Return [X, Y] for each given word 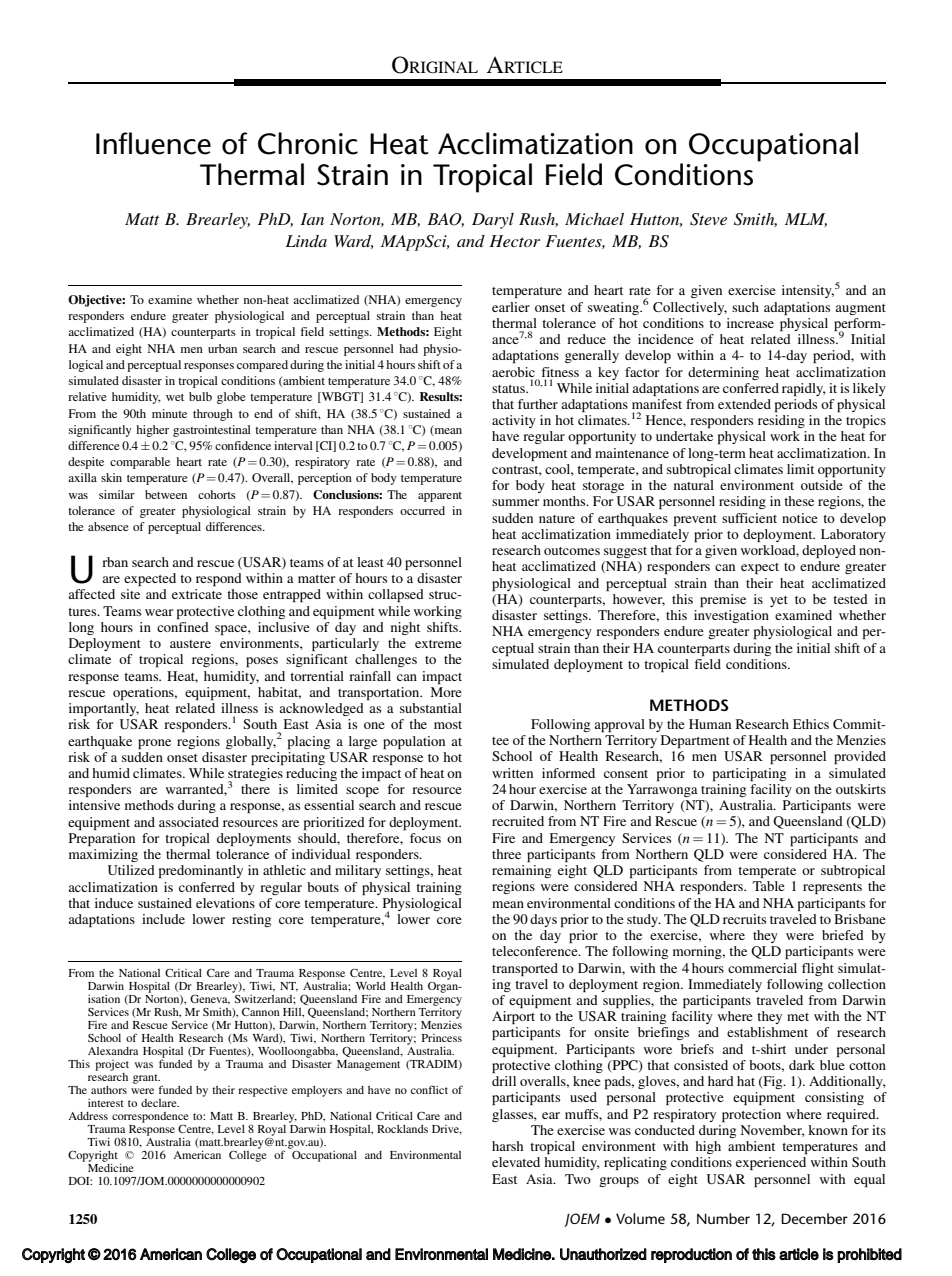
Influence [153, 143]
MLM [806, 220]
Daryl [493, 221]
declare [160, 1103]
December [814, 1218]
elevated [516, 1162]
